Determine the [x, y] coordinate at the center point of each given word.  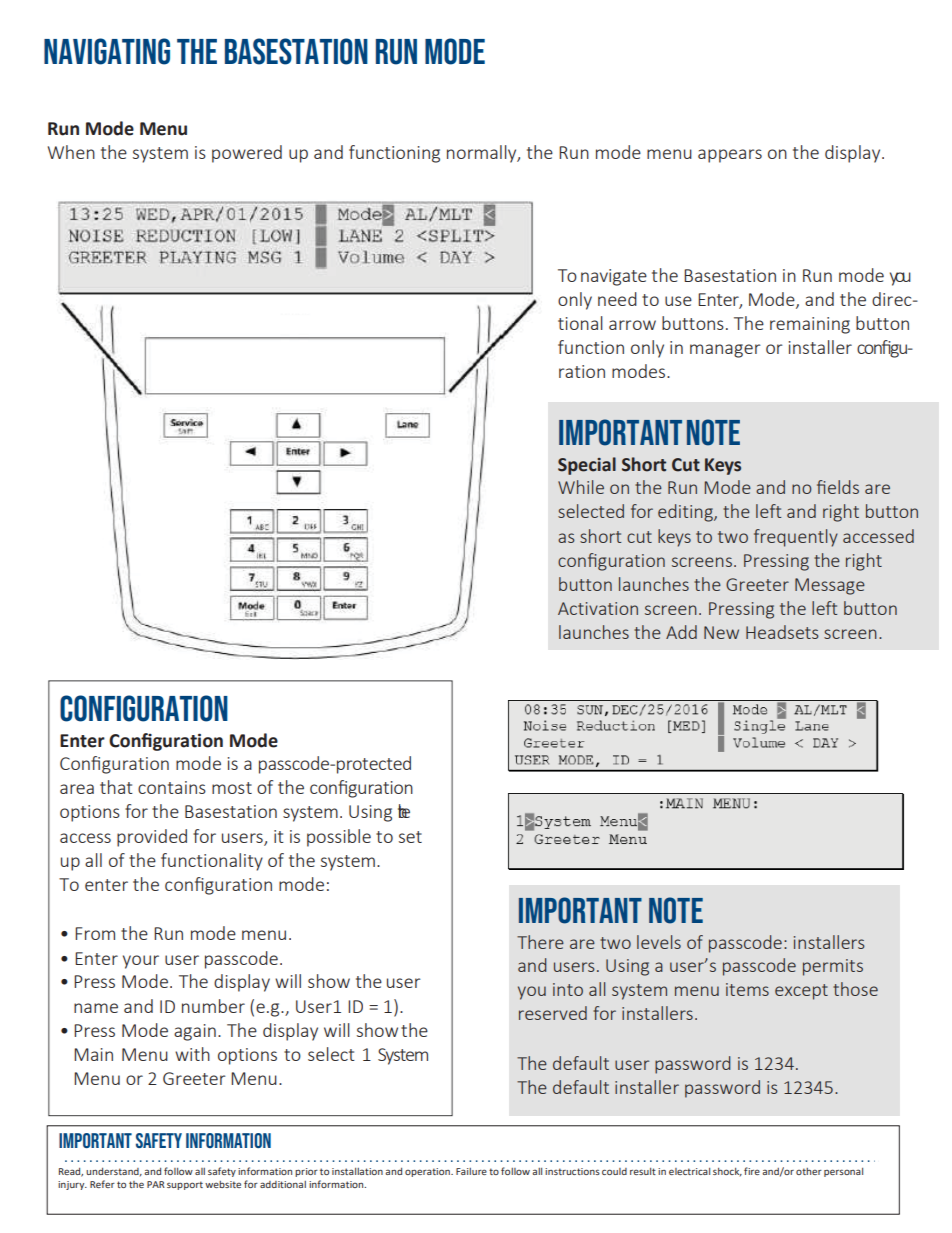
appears [730, 156]
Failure [471, 1171]
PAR [156, 1184]
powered [247, 154]
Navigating [107, 51]
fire [752, 1171]
